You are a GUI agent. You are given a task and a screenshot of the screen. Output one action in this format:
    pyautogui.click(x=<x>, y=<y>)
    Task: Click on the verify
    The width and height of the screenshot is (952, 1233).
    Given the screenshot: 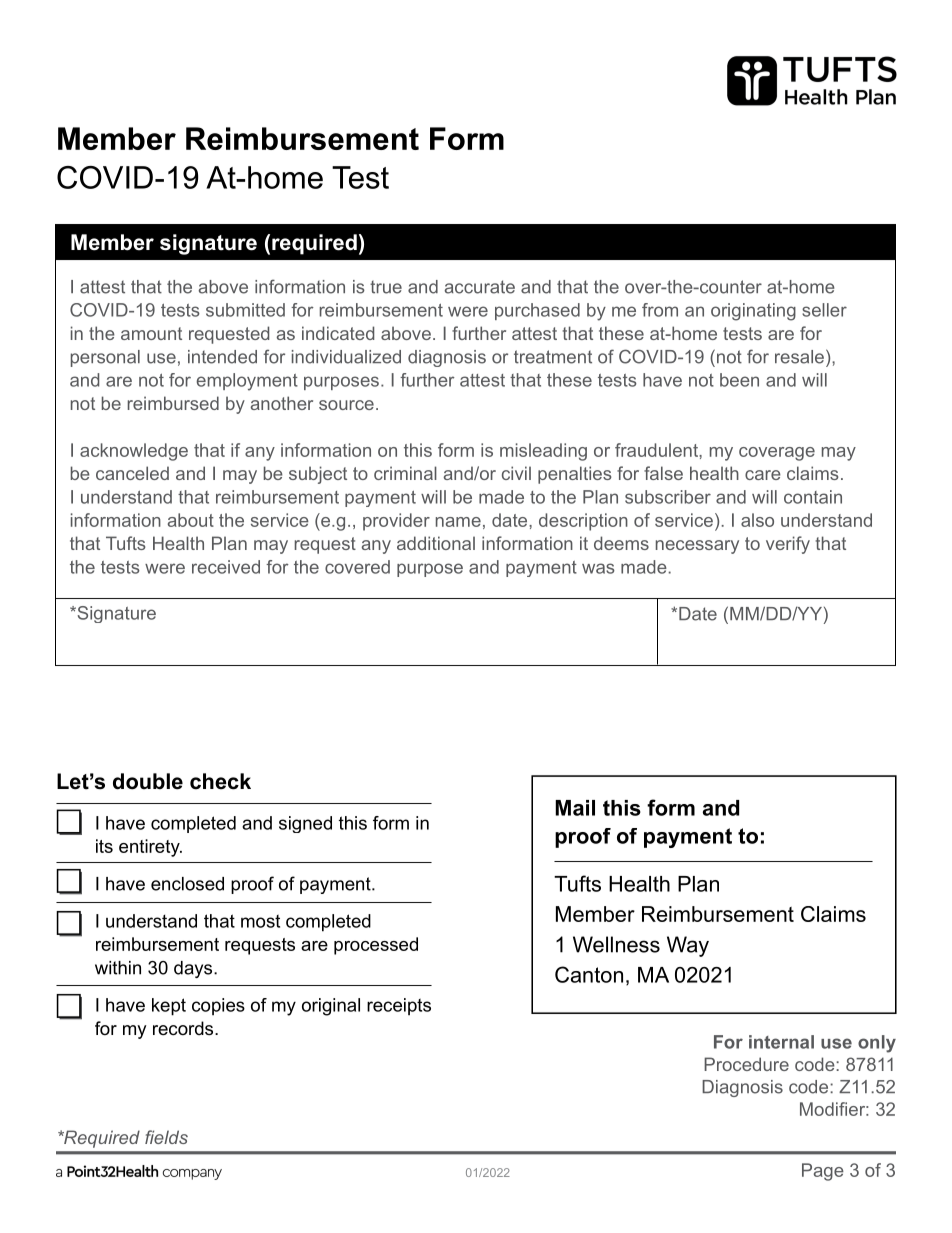 What is the action you would take?
    pyautogui.click(x=788, y=545)
